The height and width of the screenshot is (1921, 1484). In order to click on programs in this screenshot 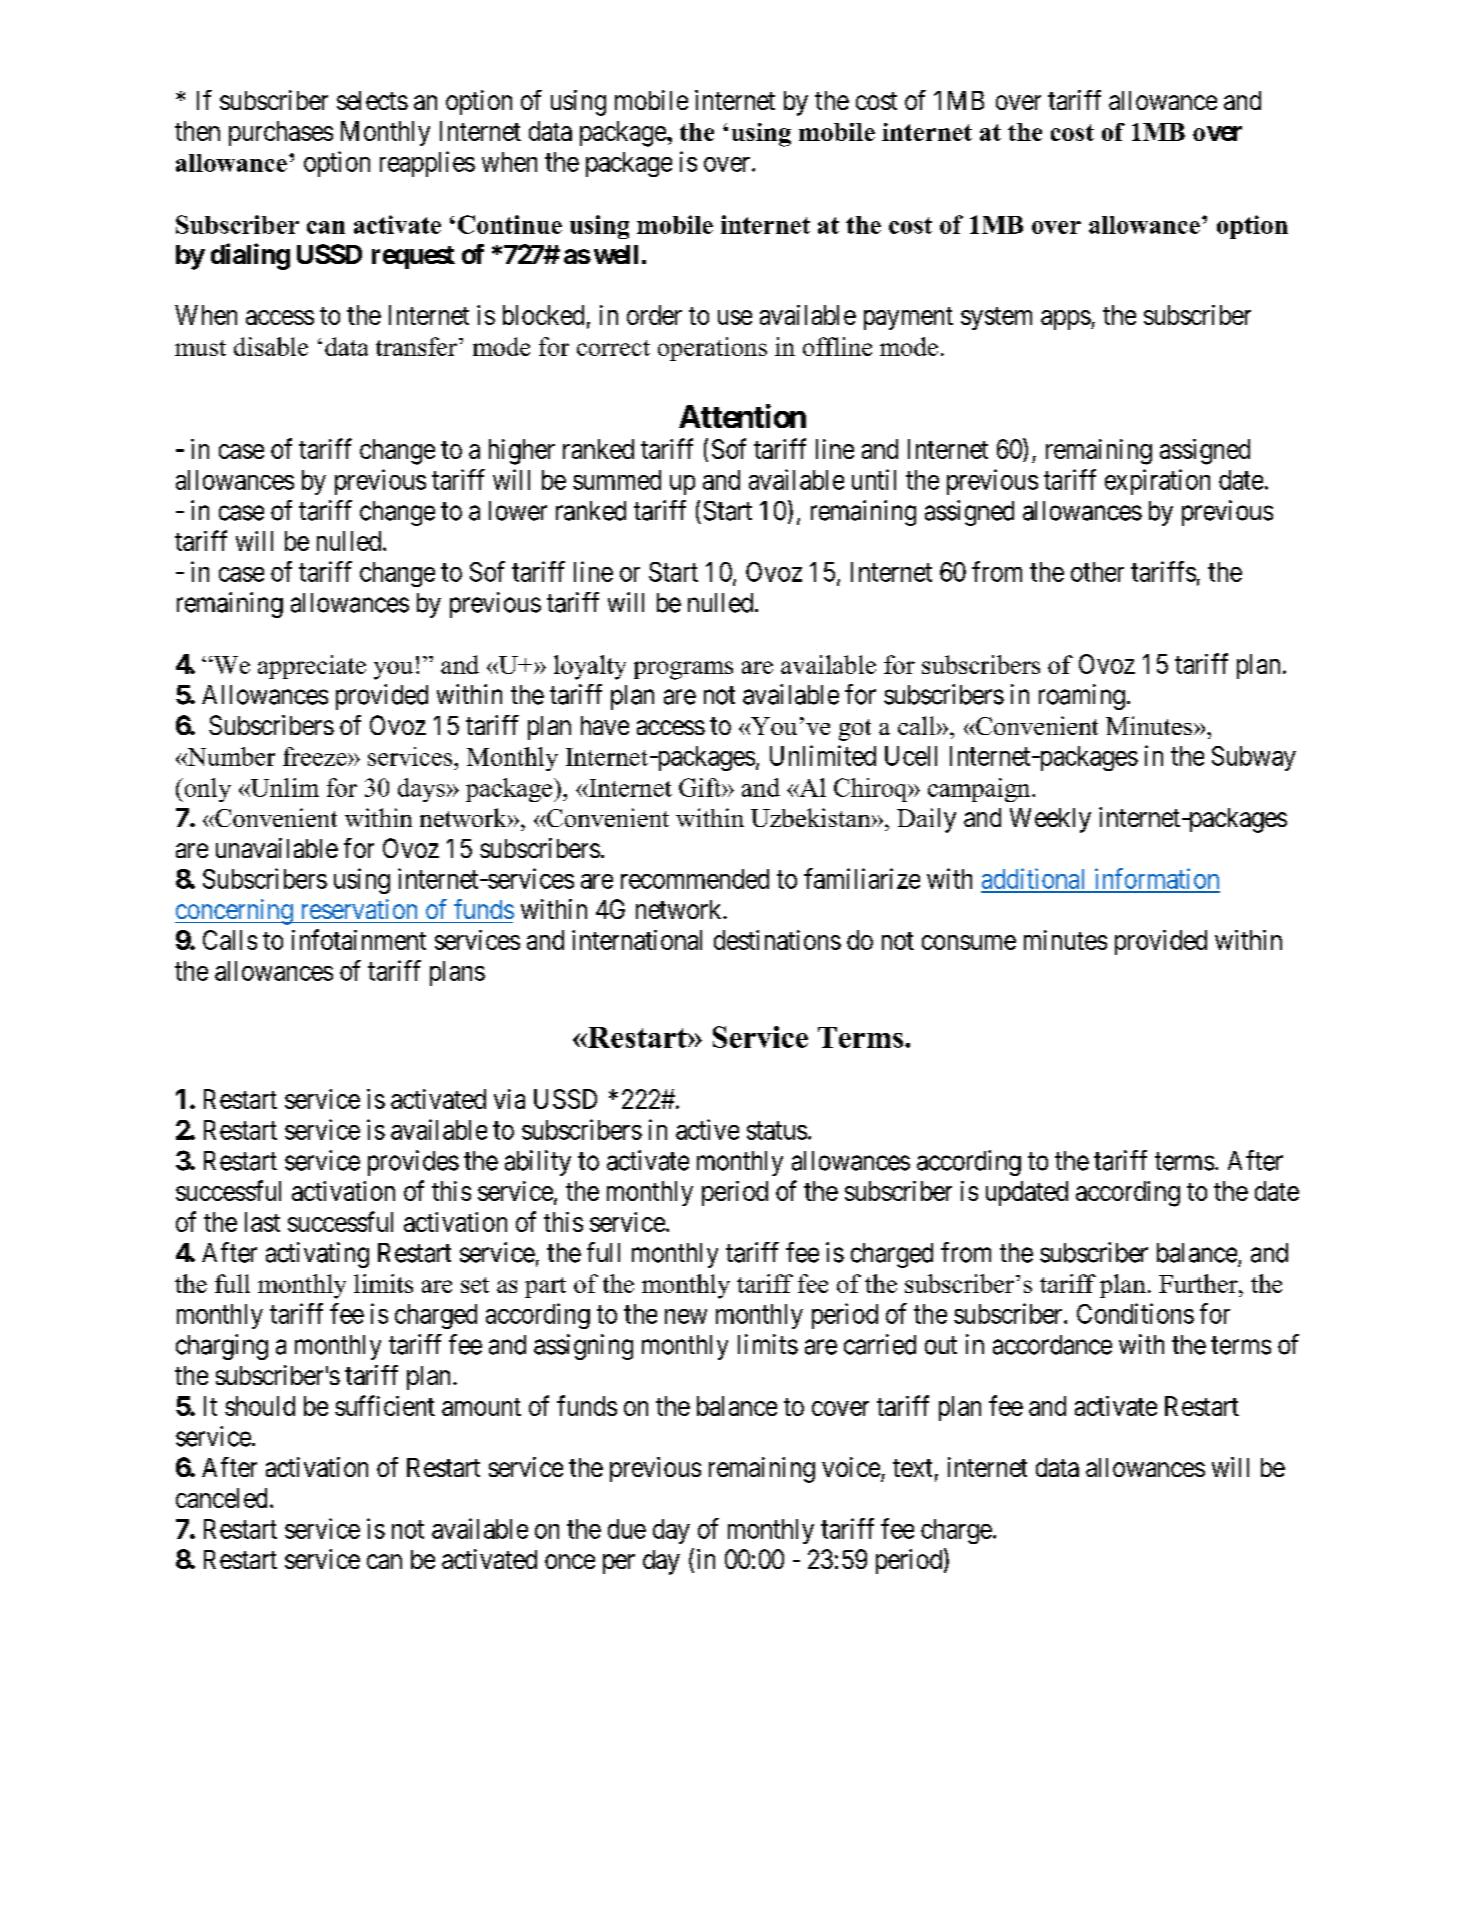, I will do `click(683, 670)`.
